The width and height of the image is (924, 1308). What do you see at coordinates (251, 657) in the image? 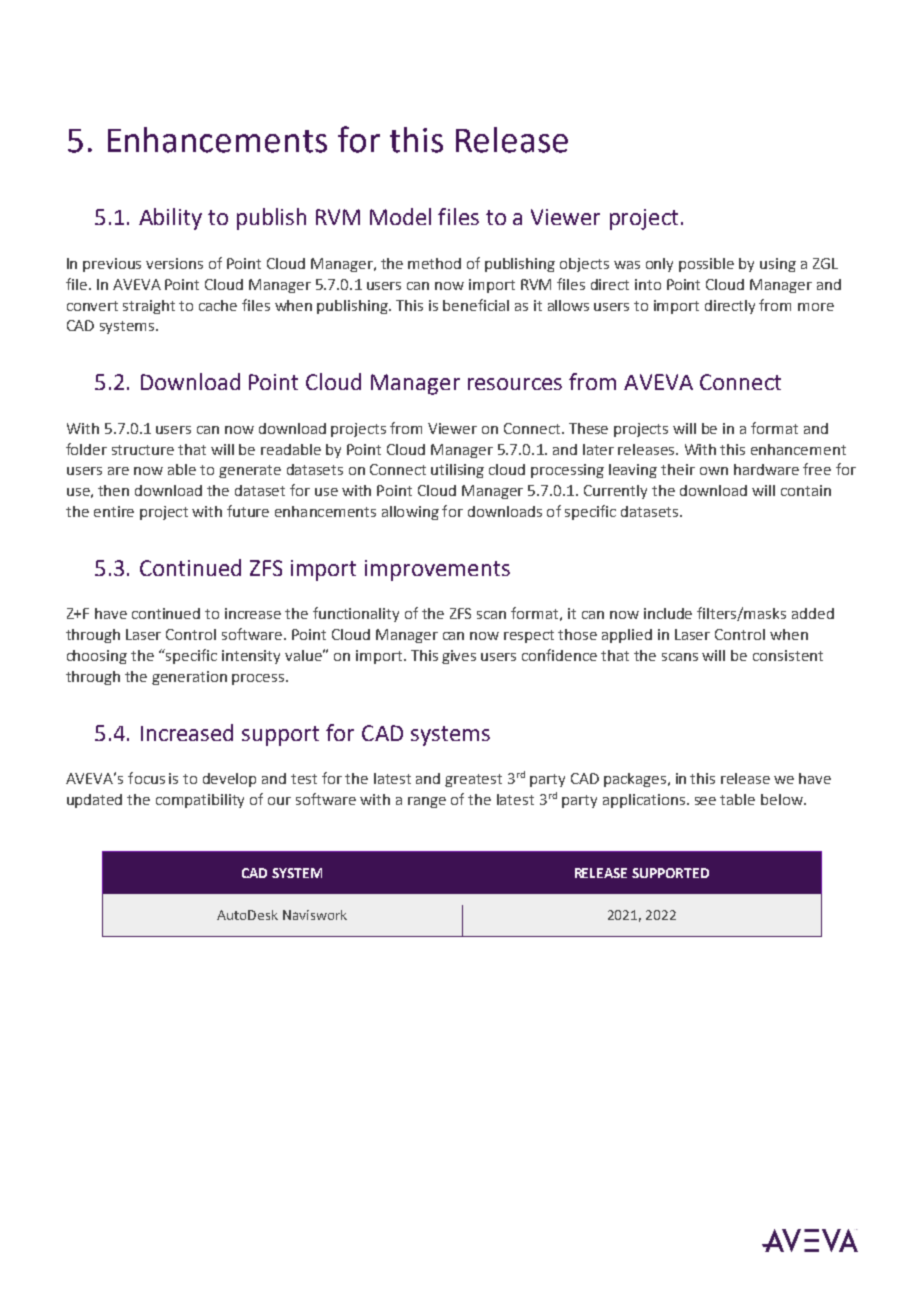
I see `intensity` at bounding box center [251, 657].
